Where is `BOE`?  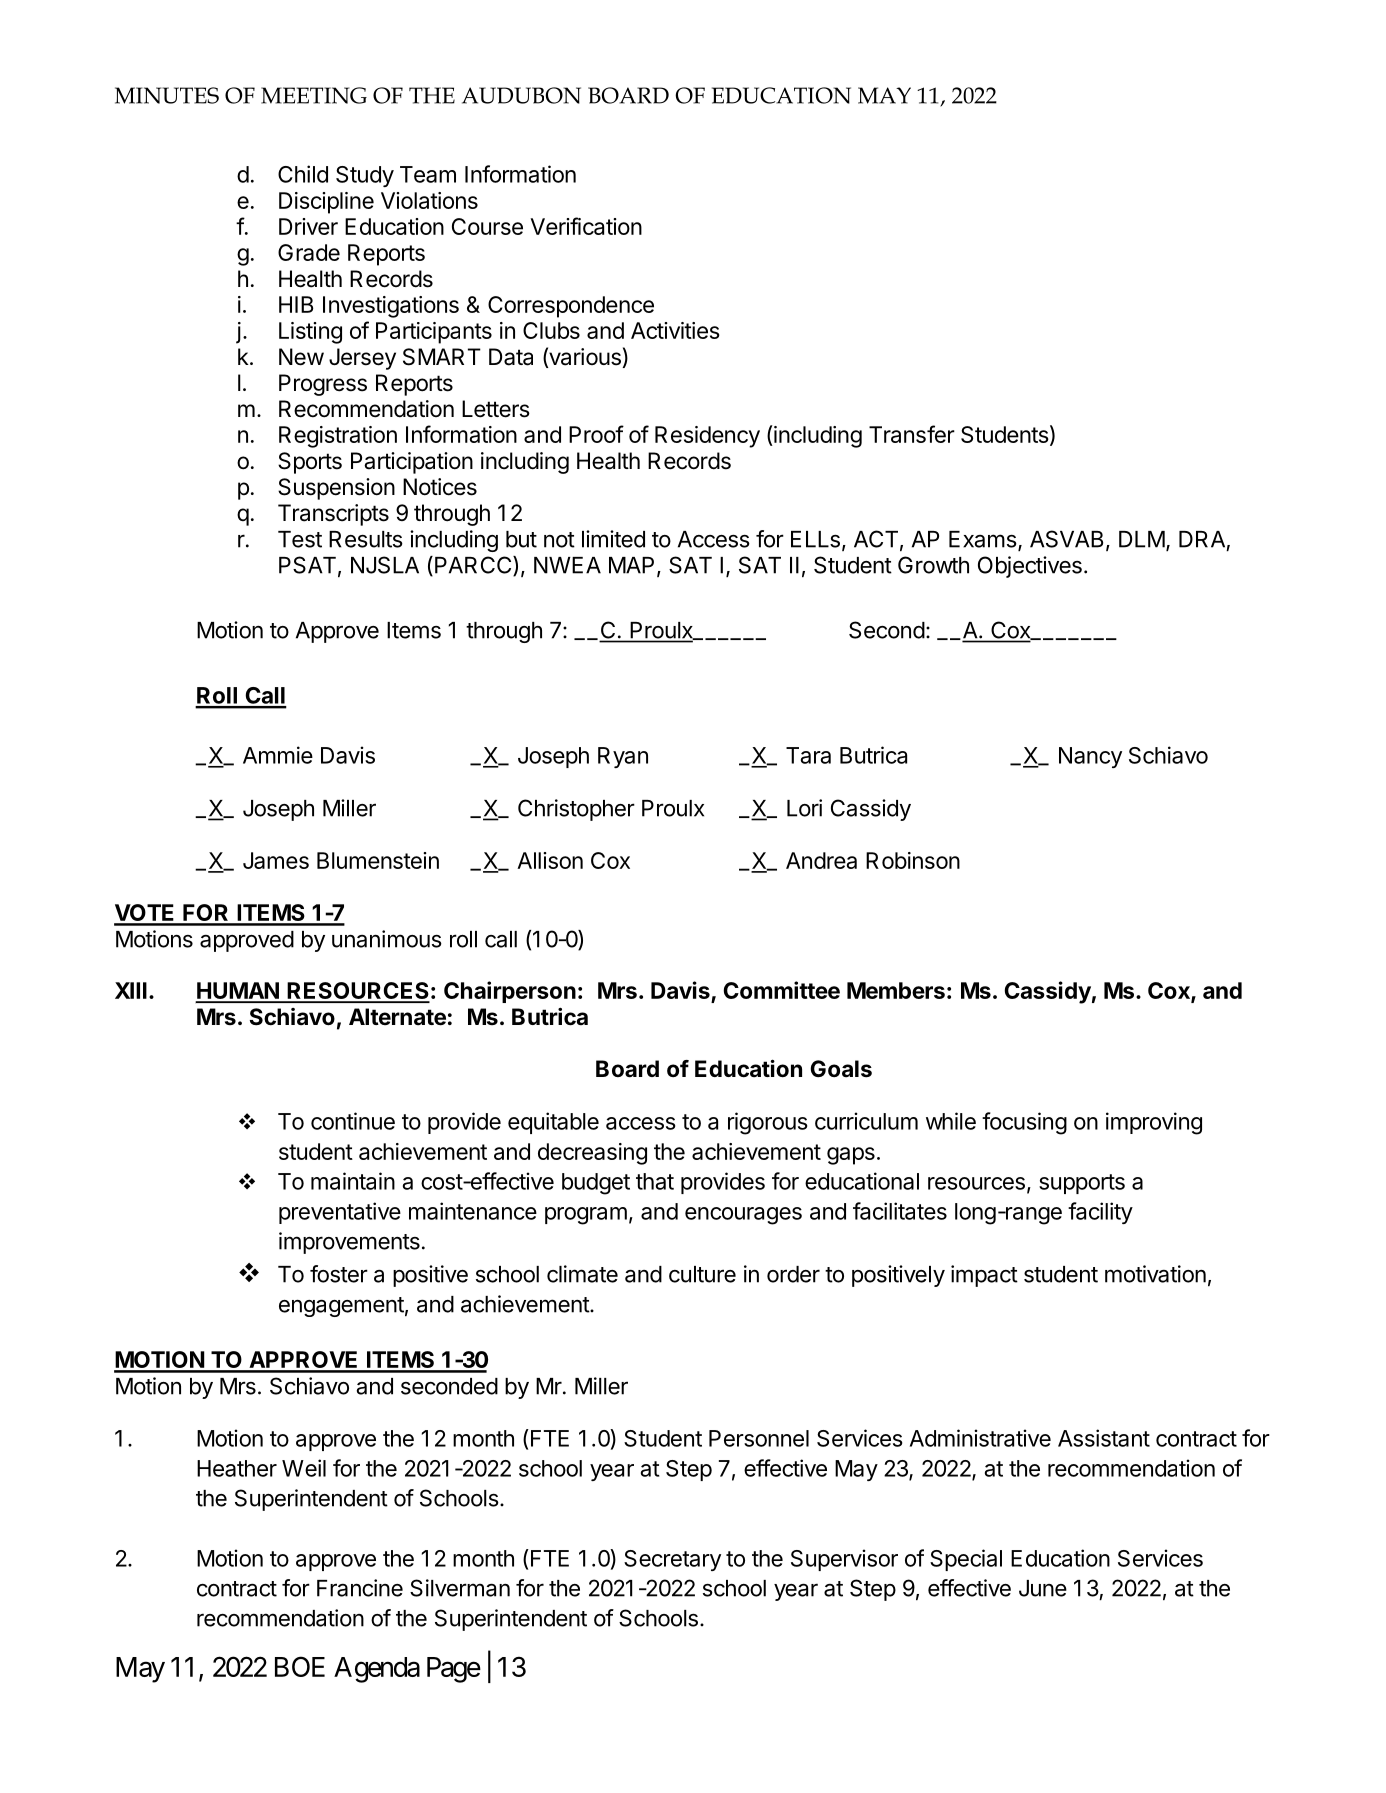
BOE is located at coordinates (300, 1666).
